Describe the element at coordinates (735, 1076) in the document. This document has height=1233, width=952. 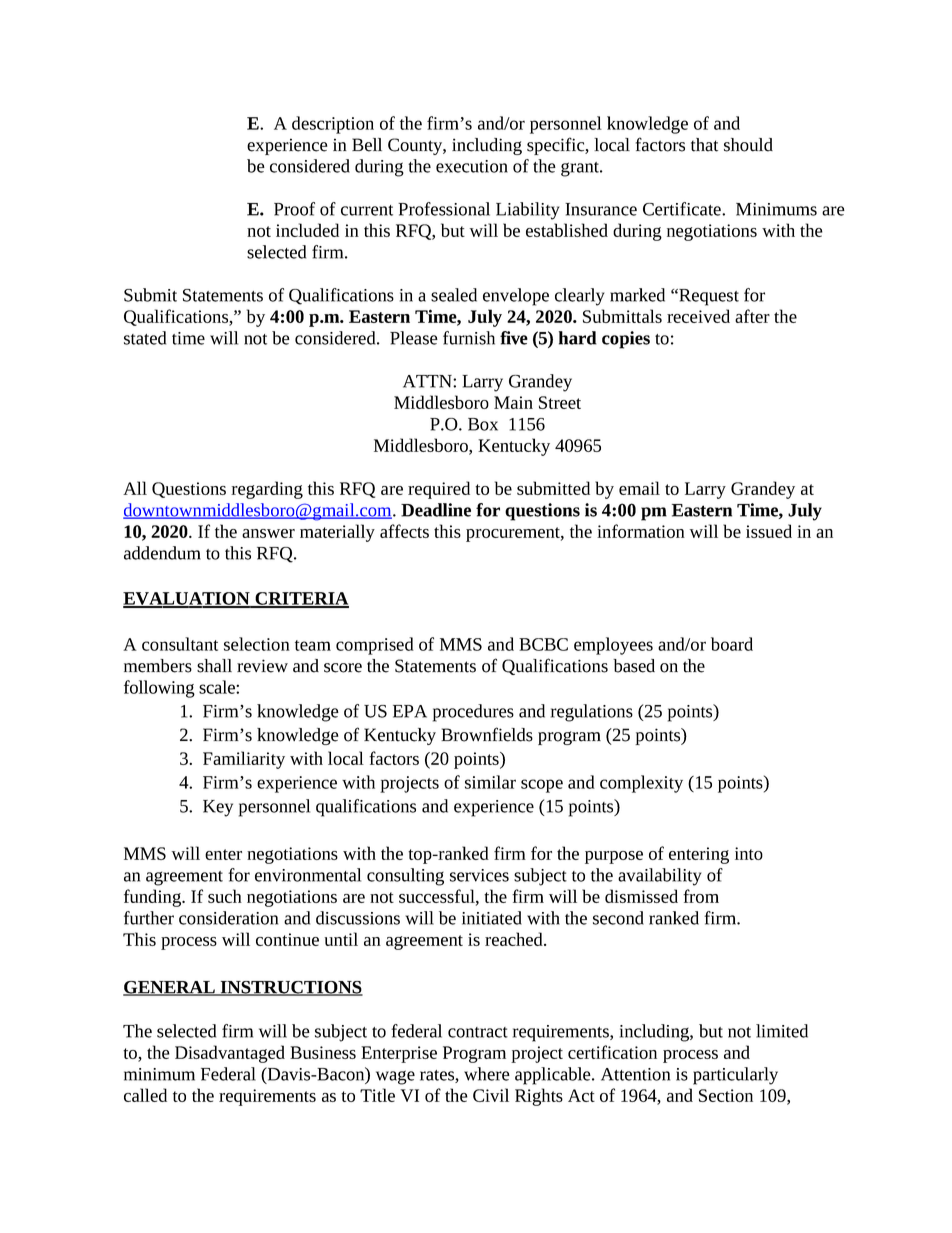
I see `particularly` at that location.
